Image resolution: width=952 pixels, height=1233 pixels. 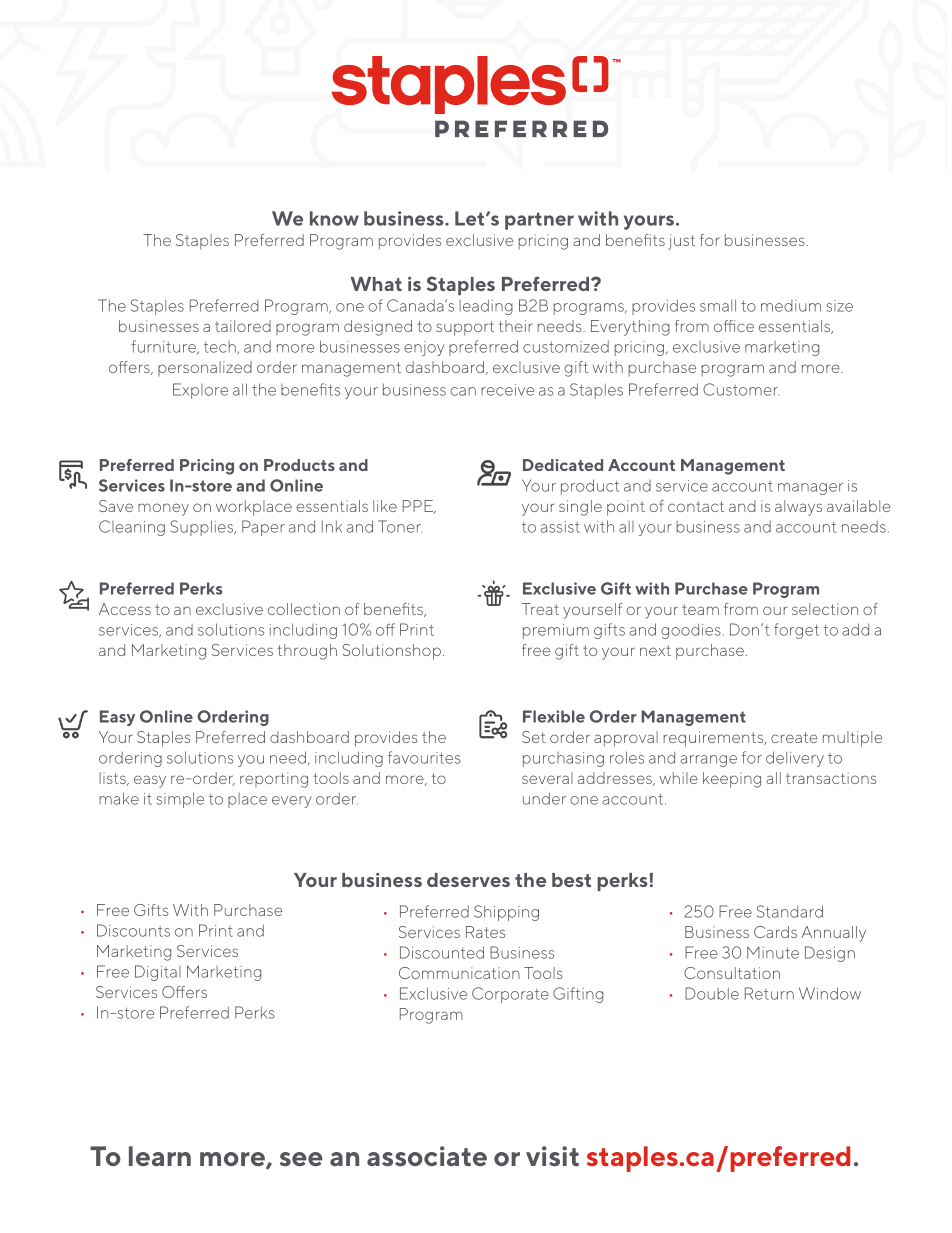 I want to click on partner, so click(x=539, y=221).
